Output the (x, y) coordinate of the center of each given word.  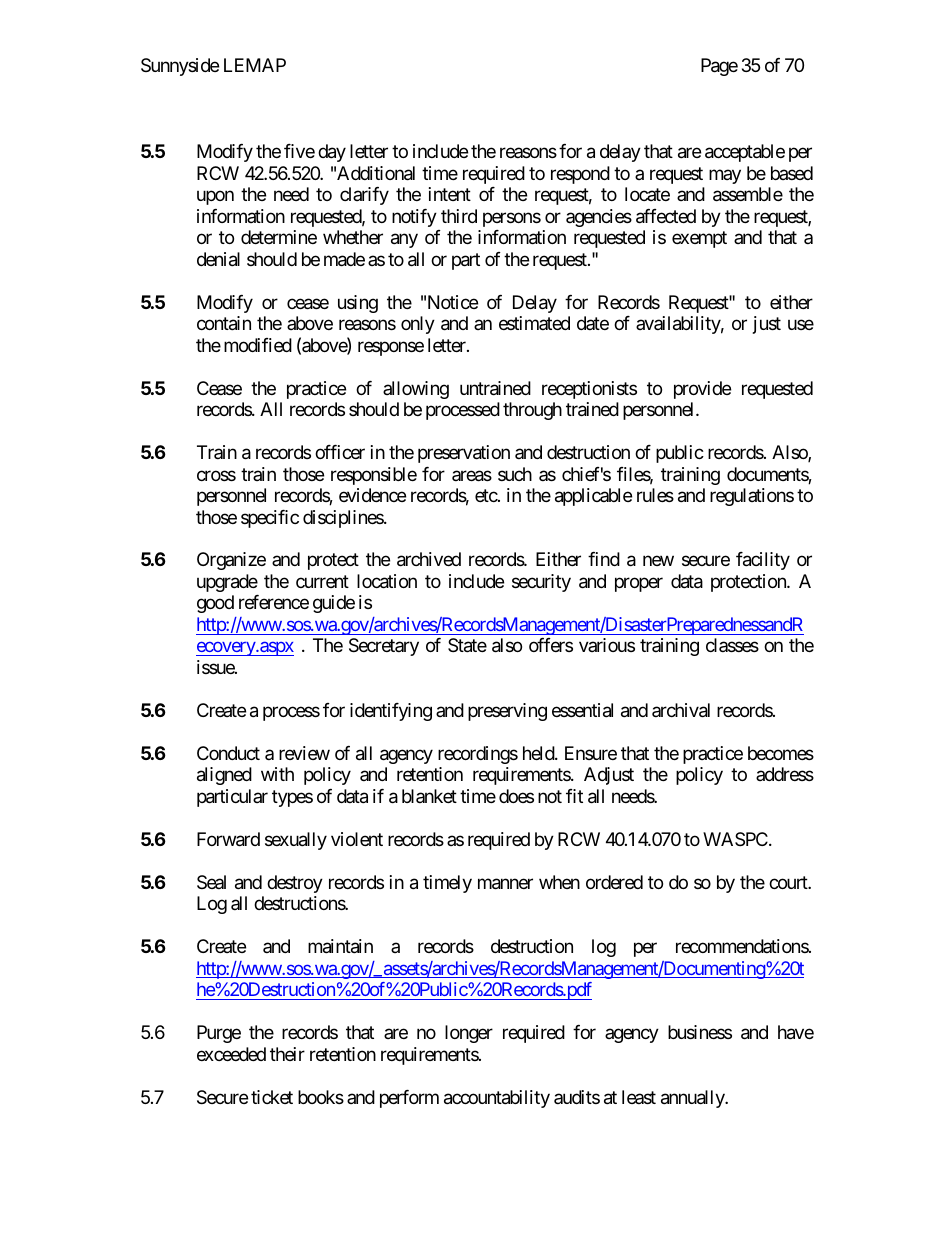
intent (450, 194)
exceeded (231, 1054)
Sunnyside (180, 67)
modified (258, 345)
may (725, 176)
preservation (464, 454)
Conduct (228, 753)
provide (702, 390)
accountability (497, 1099)
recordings (478, 755)
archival (681, 710)
